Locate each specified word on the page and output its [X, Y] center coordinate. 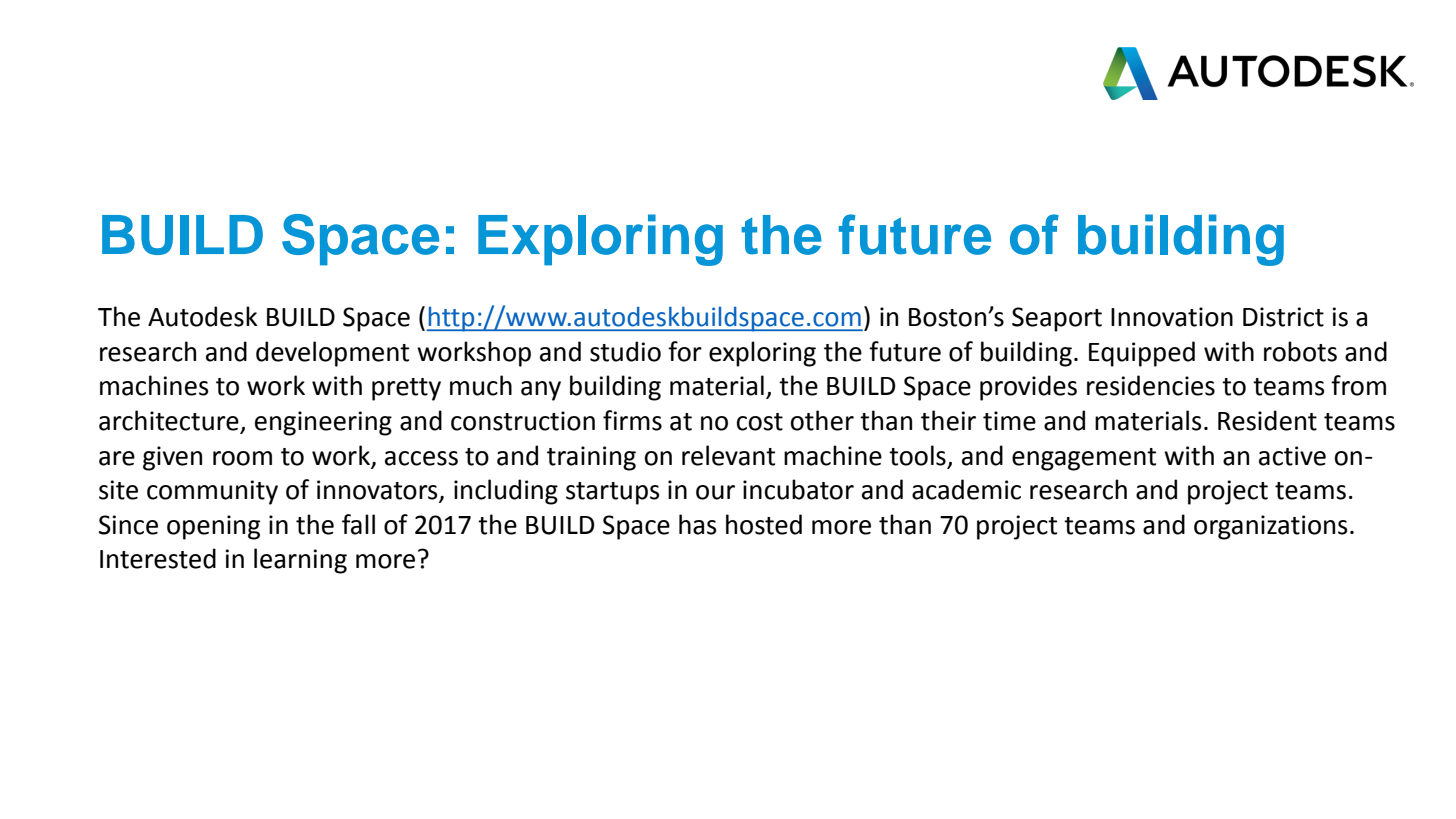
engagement [1084, 459]
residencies [1151, 385]
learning [300, 561]
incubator [798, 489]
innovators [378, 491]
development [332, 354]
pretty [406, 389]
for [685, 351]
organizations [1271, 527]
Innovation [1172, 317]
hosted [764, 524]
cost [760, 422]
